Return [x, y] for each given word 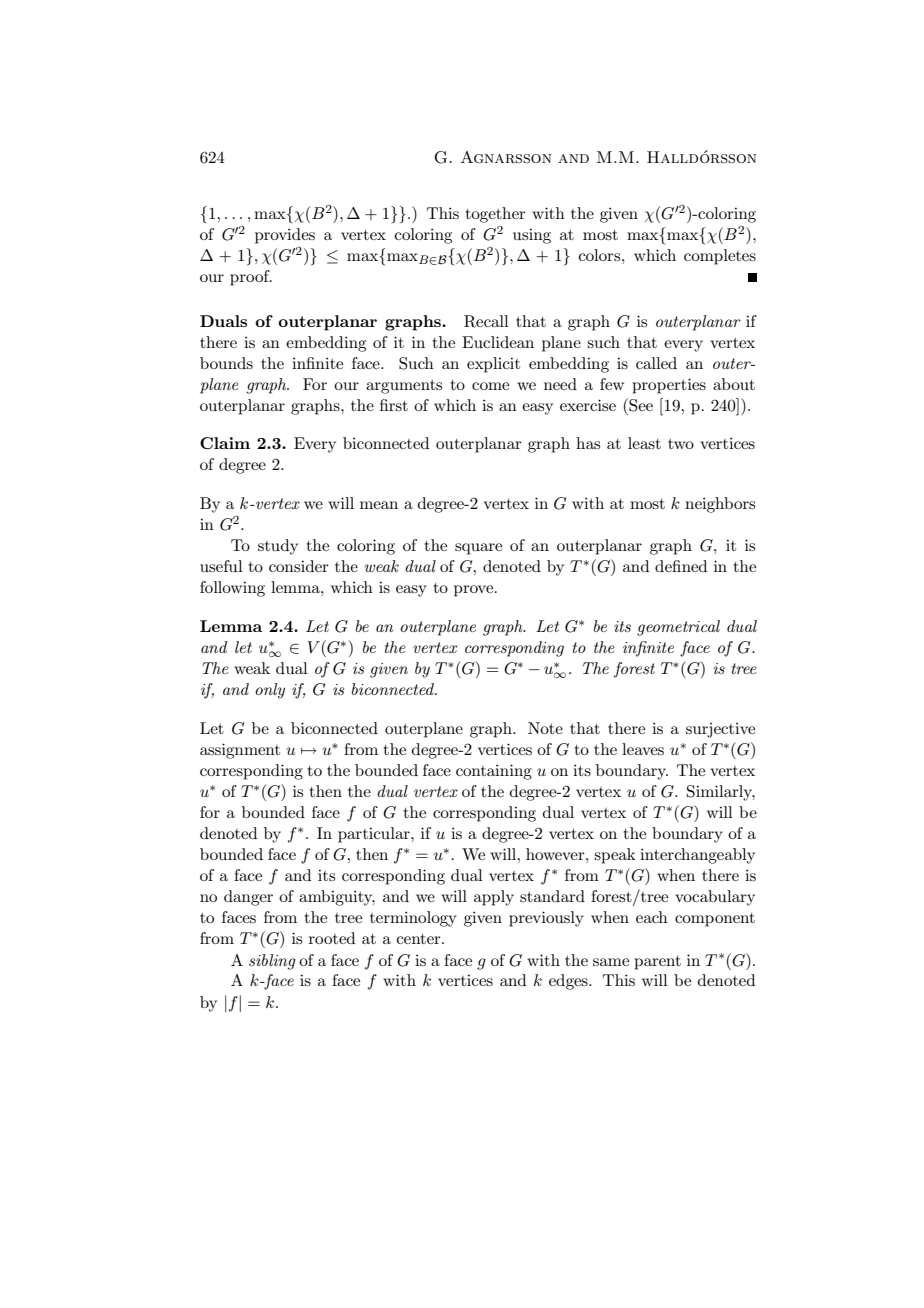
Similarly [721, 793]
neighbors [720, 505]
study [278, 547]
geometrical [678, 628]
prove [475, 591]
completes [720, 257]
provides [285, 236]
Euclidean [498, 342]
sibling [272, 962]
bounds [226, 363]
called [656, 363]
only [270, 691]
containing [494, 772]
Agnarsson [506, 157]
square [478, 549]
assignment [240, 751]
